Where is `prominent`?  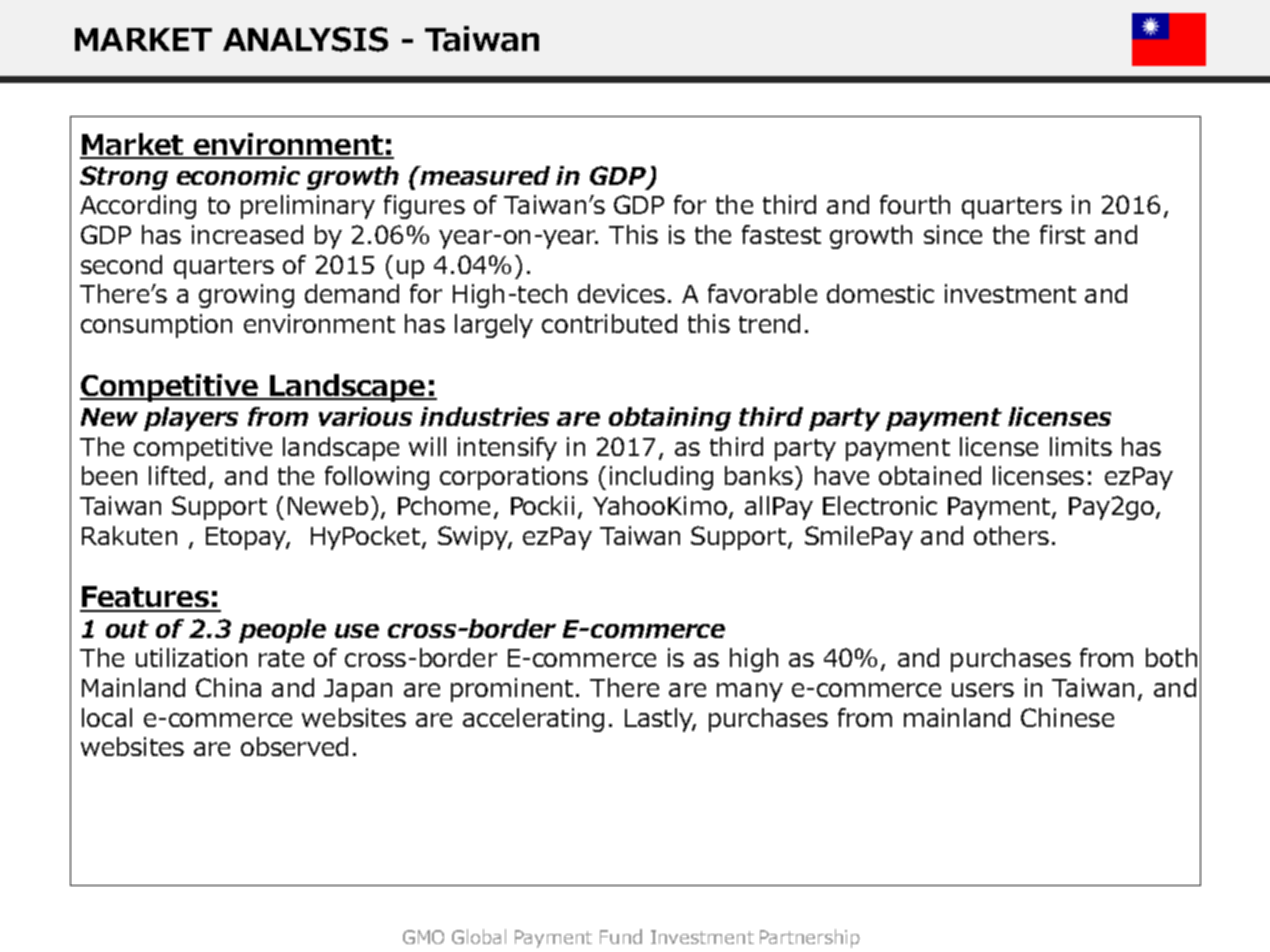 prominent is located at coordinates (512, 690).
